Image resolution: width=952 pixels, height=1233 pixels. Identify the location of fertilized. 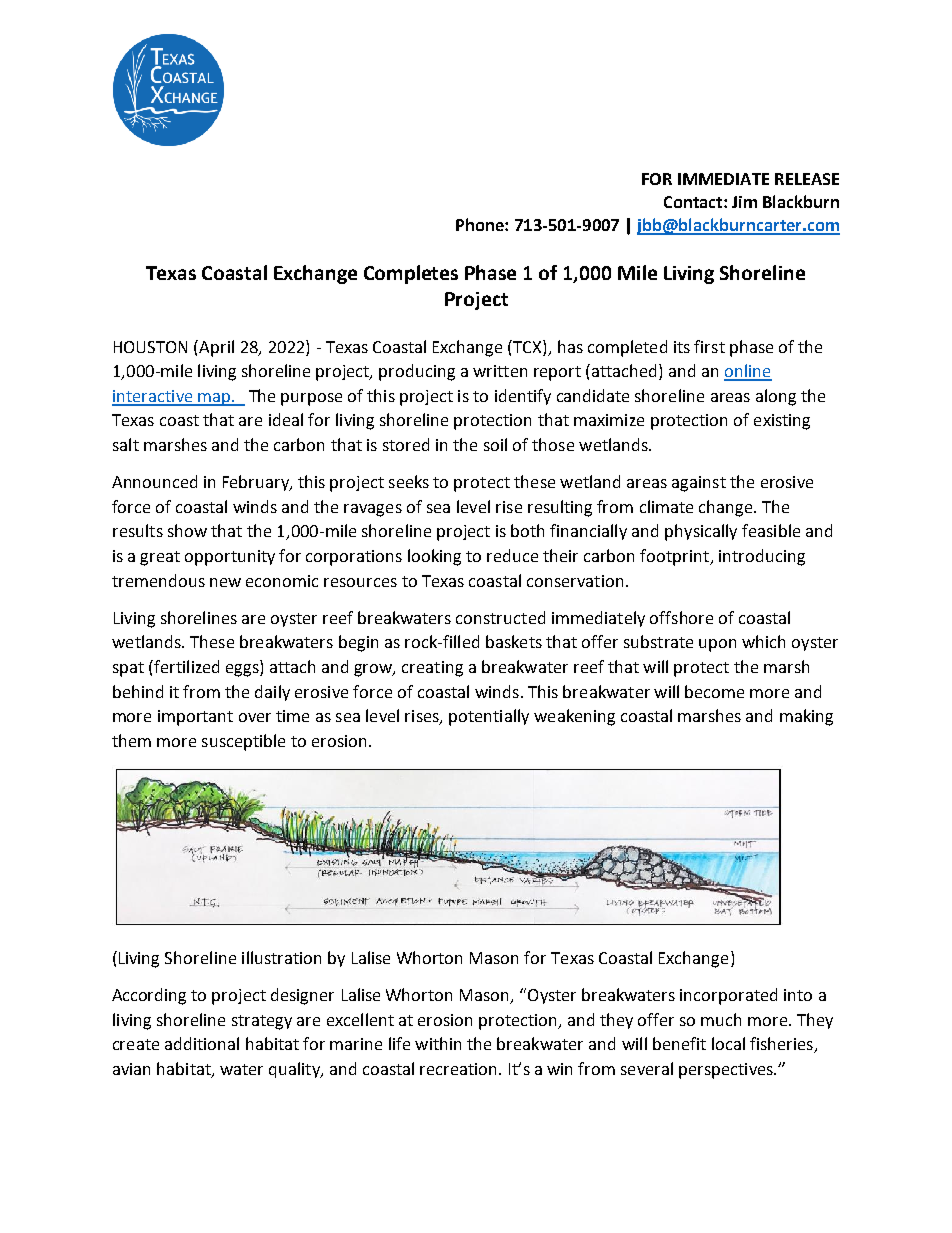
(185, 666).
